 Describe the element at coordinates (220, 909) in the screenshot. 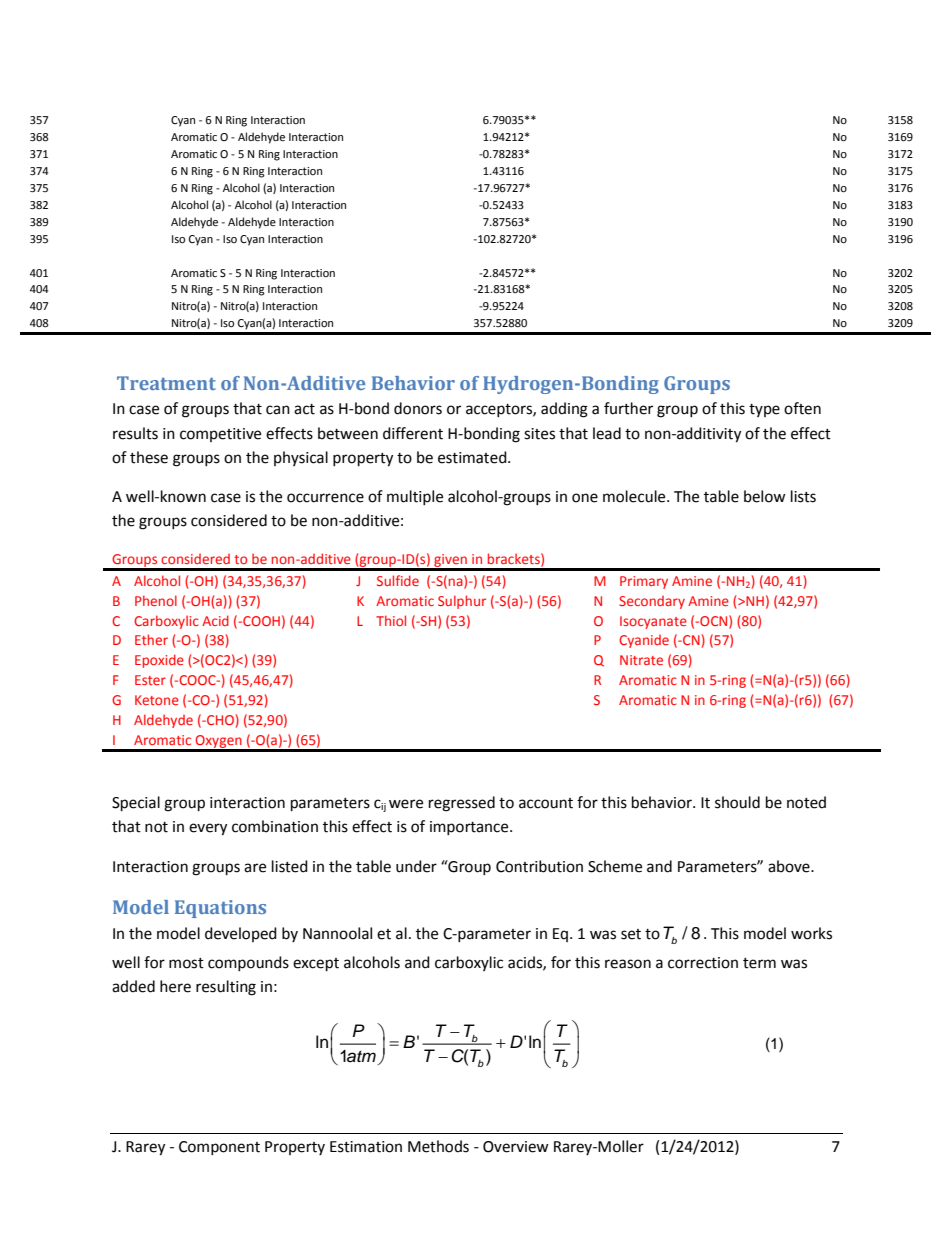

I see `Equations` at that location.
